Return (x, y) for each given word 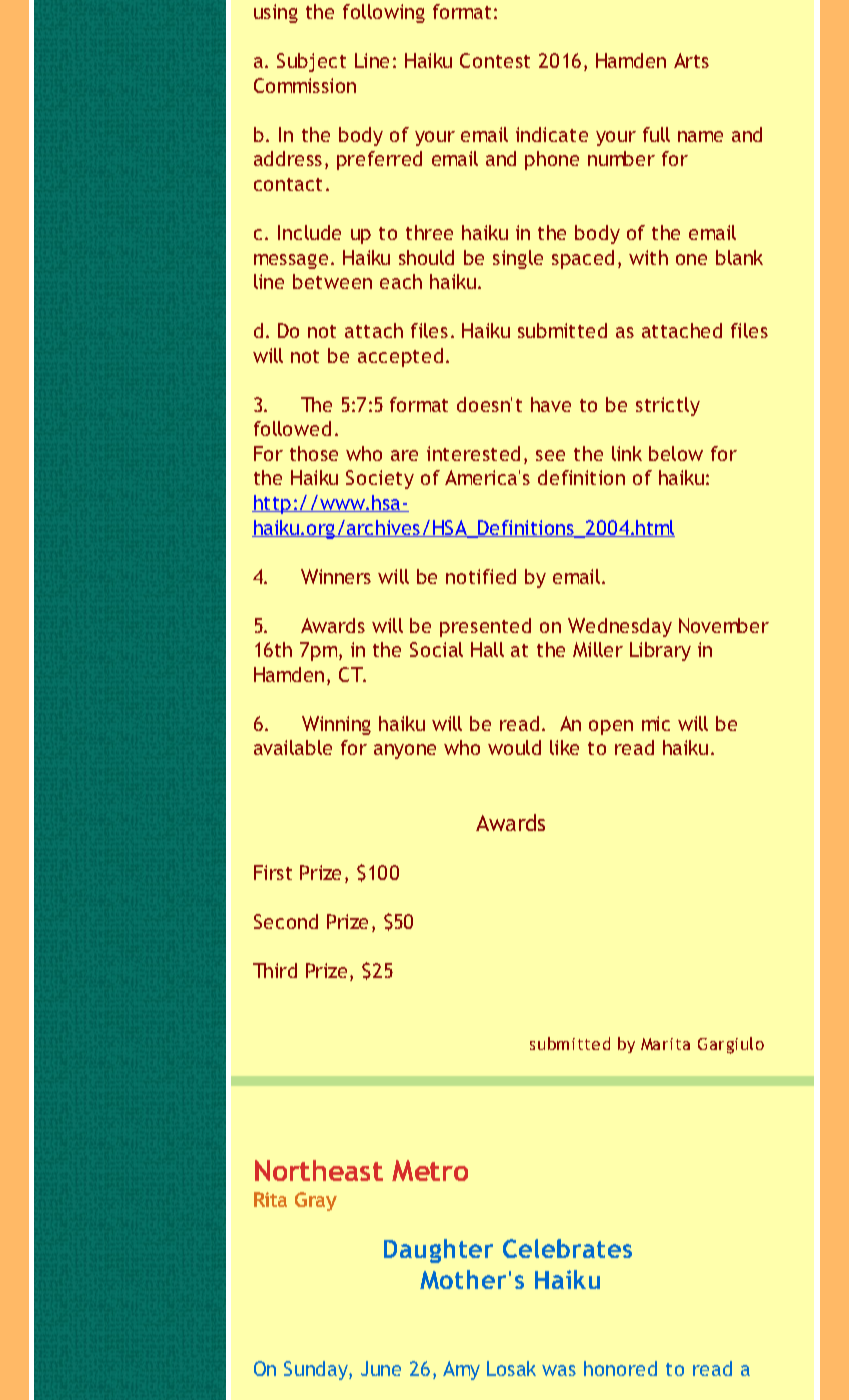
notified (481, 576)
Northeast (319, 1170)
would (514, 747)
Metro (430, 1170)
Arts (691, 60)
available (293, 747)
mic (656, 723)
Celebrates (567, 1248)
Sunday (317, 1370)
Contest (495, 60)
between (332, 281)
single (518, 259)
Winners (336, 576)
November (724, 625)
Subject (311, 62)
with (648, 257)
